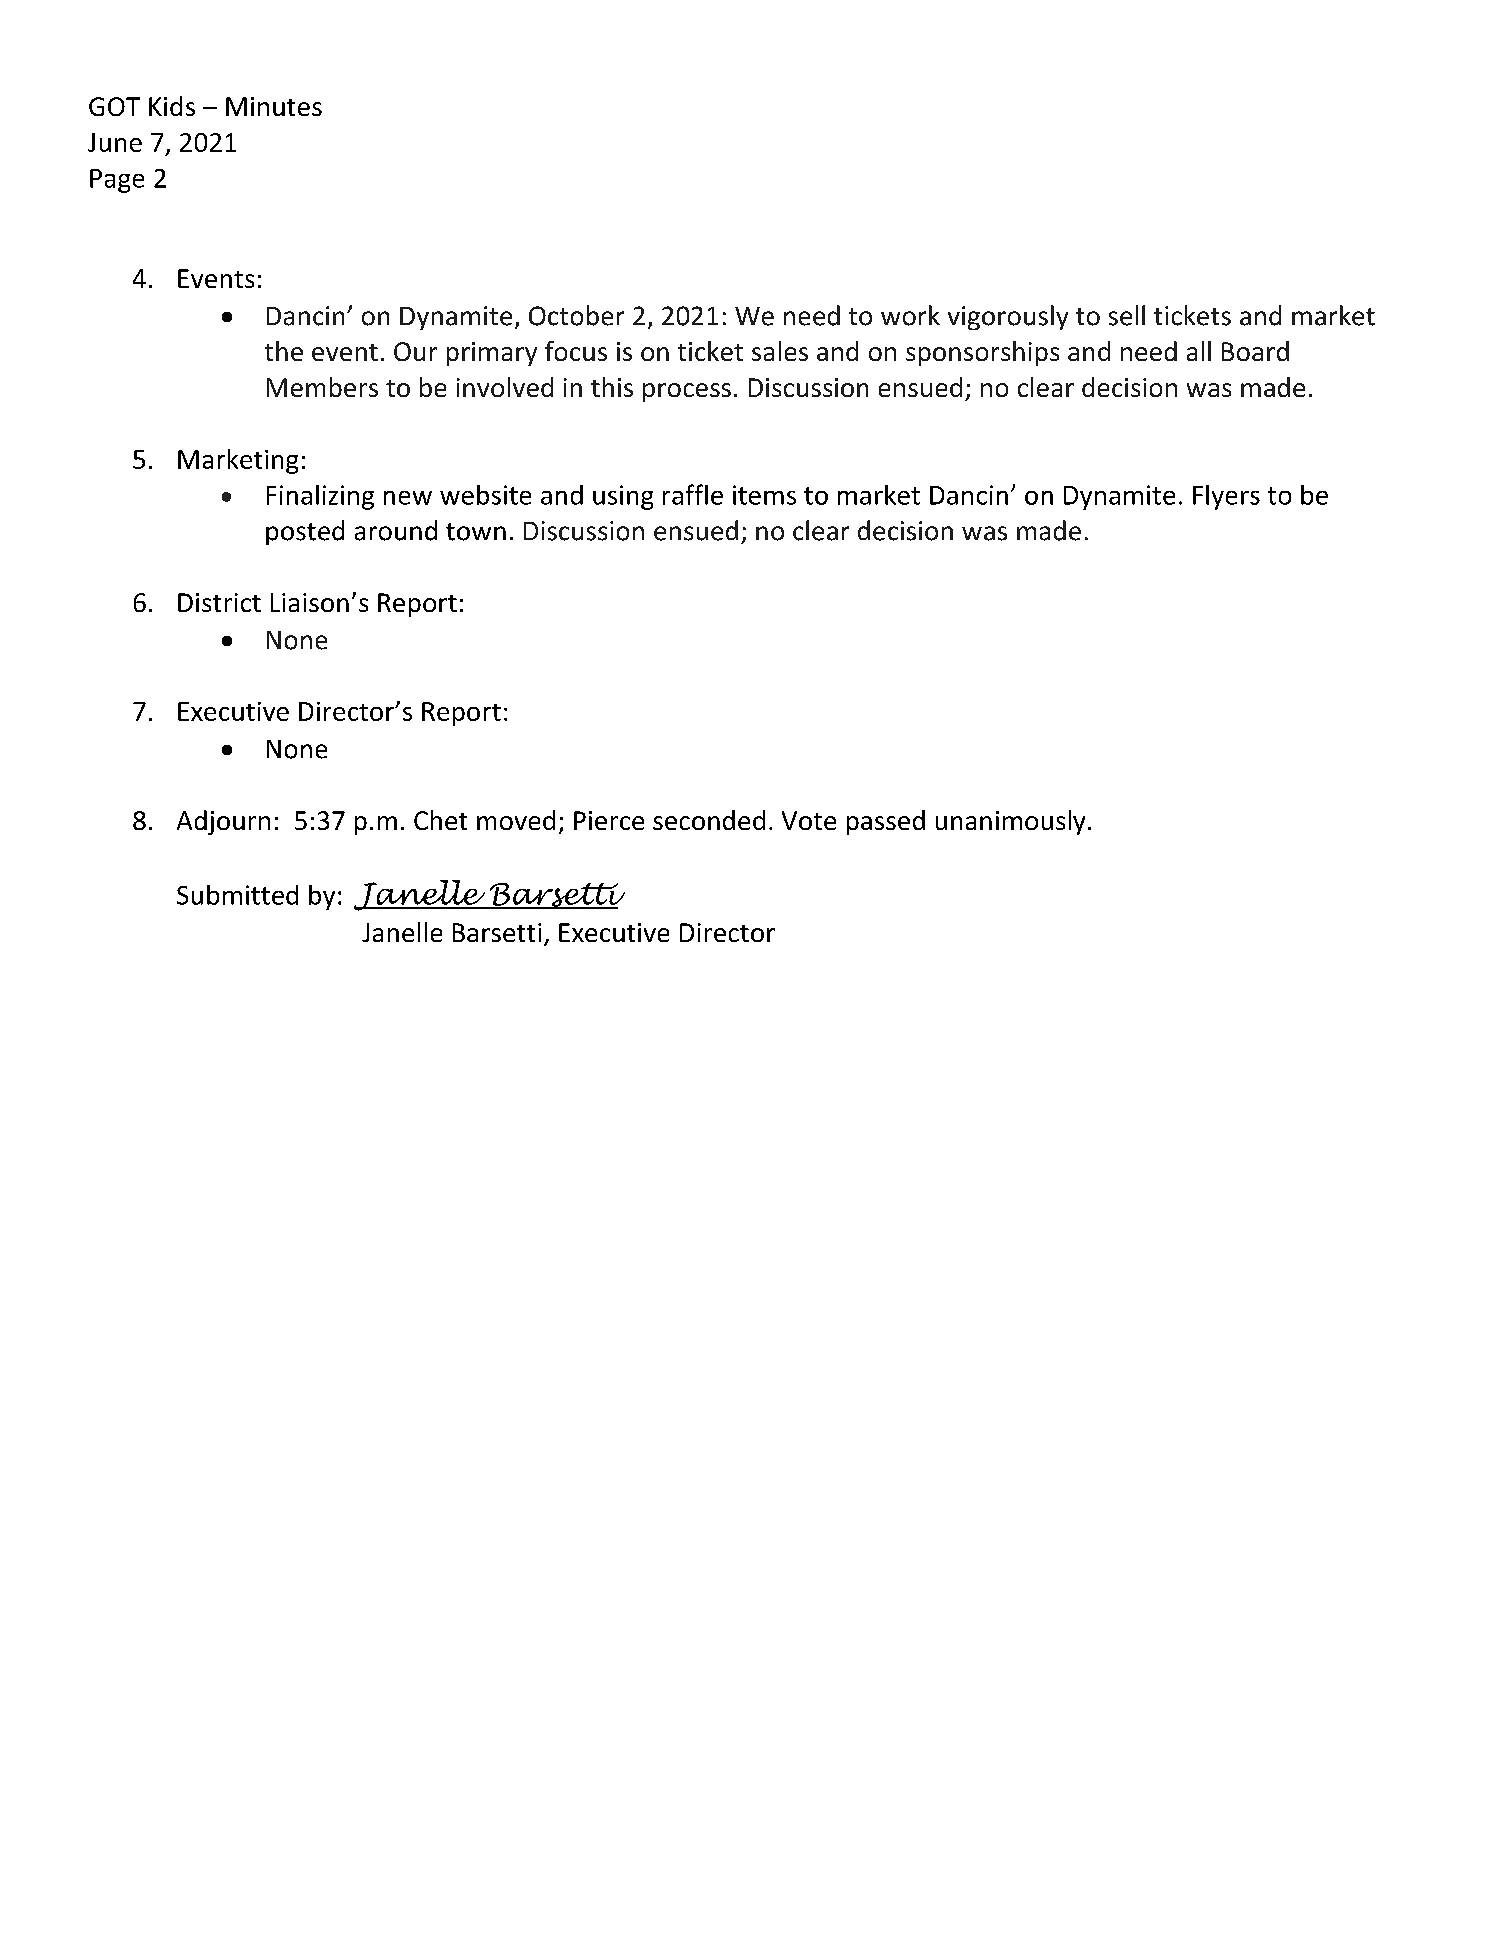 Image resolution: width=1497 pixels, height=1937 pixels. Describe the element at coordinates (1010, 822) in the document. I see `unanimously` at that location.
